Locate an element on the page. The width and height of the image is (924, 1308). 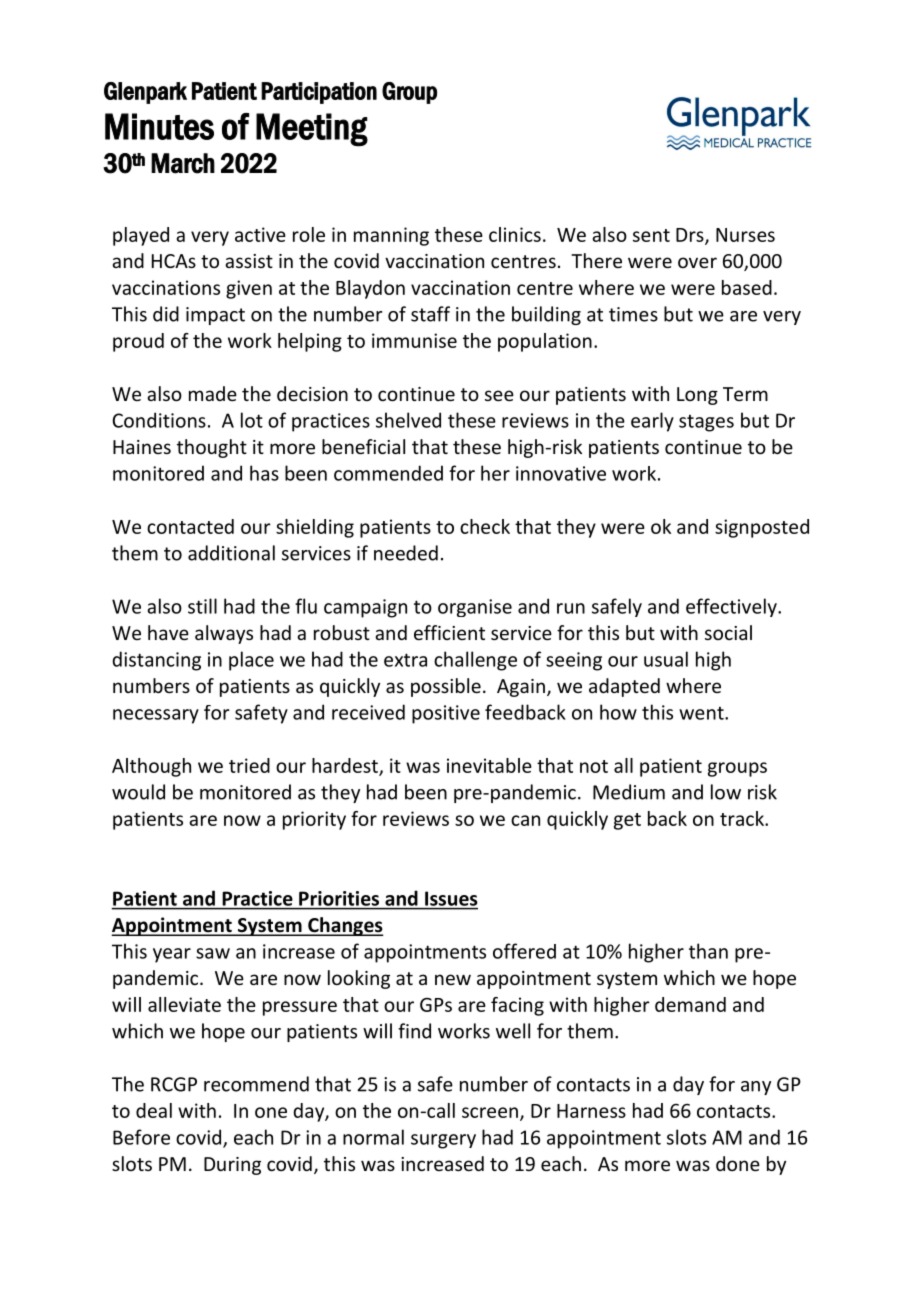
During is located at coordinates (232, 1166).
